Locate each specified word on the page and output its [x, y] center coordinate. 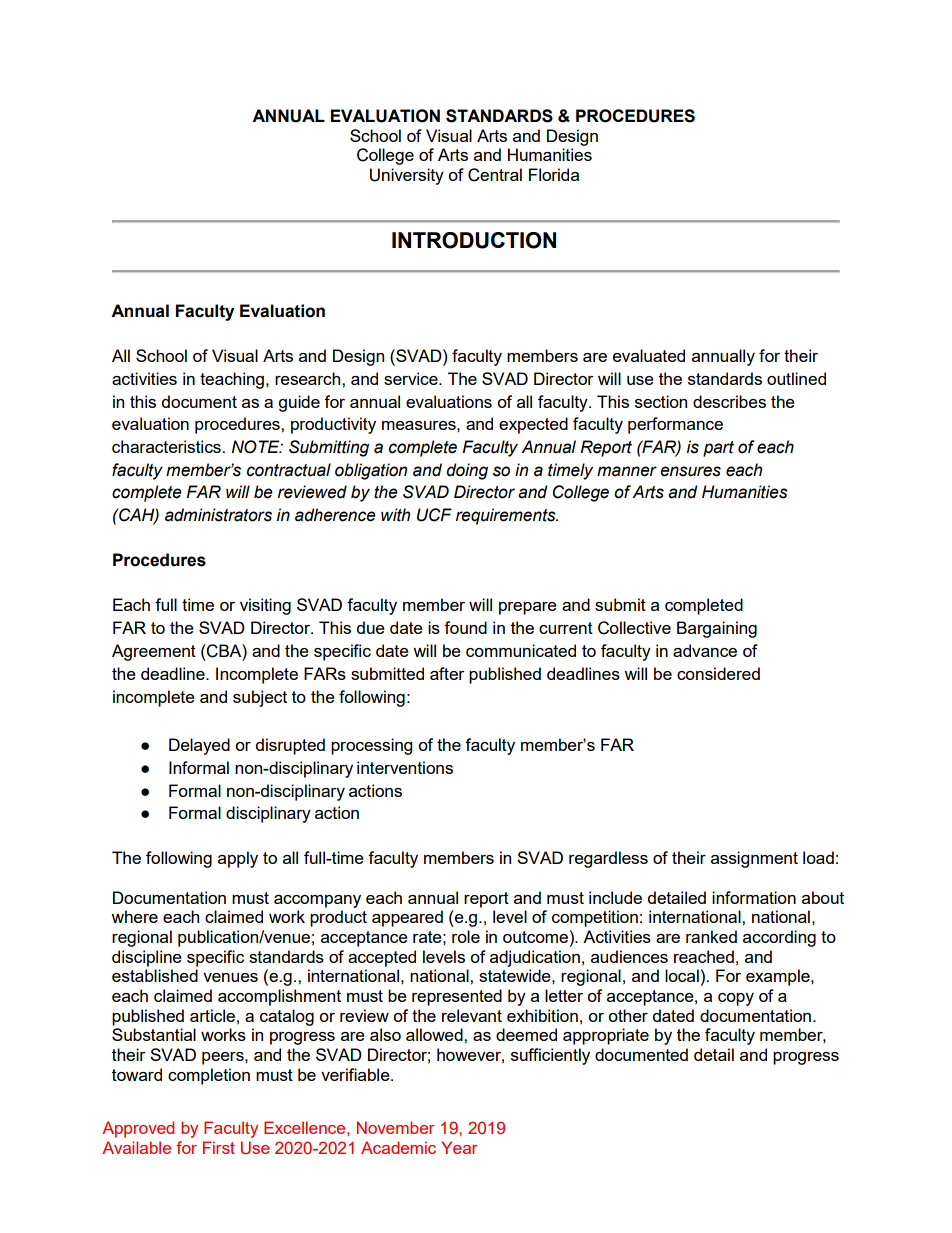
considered [718, 673]
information [754, 897]
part [718, 449]
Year [459, 1147]
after [447, 673]
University [407, 176]
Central [495, 175]
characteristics [167, 446]
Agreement [154, 652]
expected [533, 425]
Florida [554, 174]
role [466, 936]
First [219, 1147]
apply [238, 859]
